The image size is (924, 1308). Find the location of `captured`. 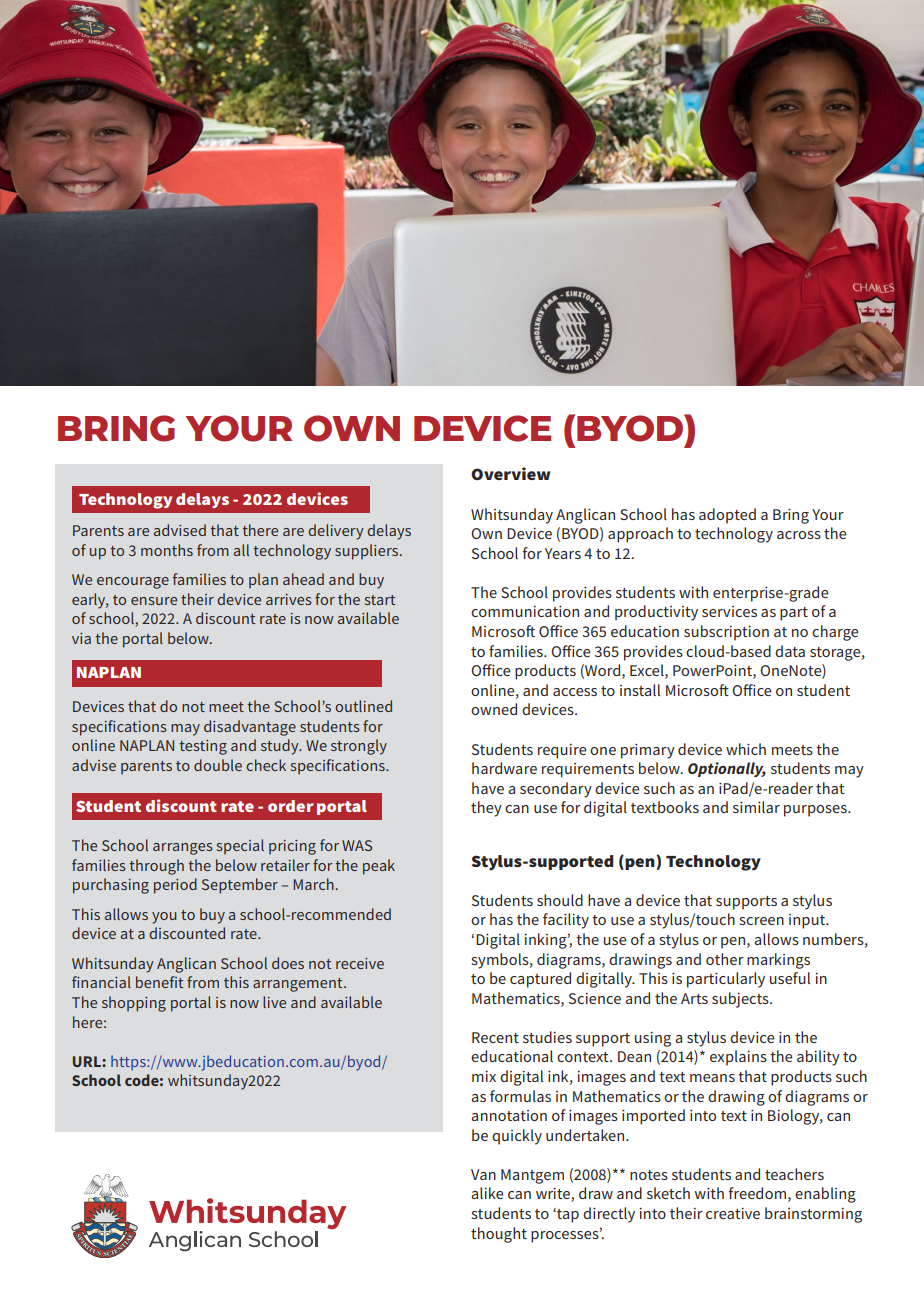

captured is located at coordinates (540, 980).
